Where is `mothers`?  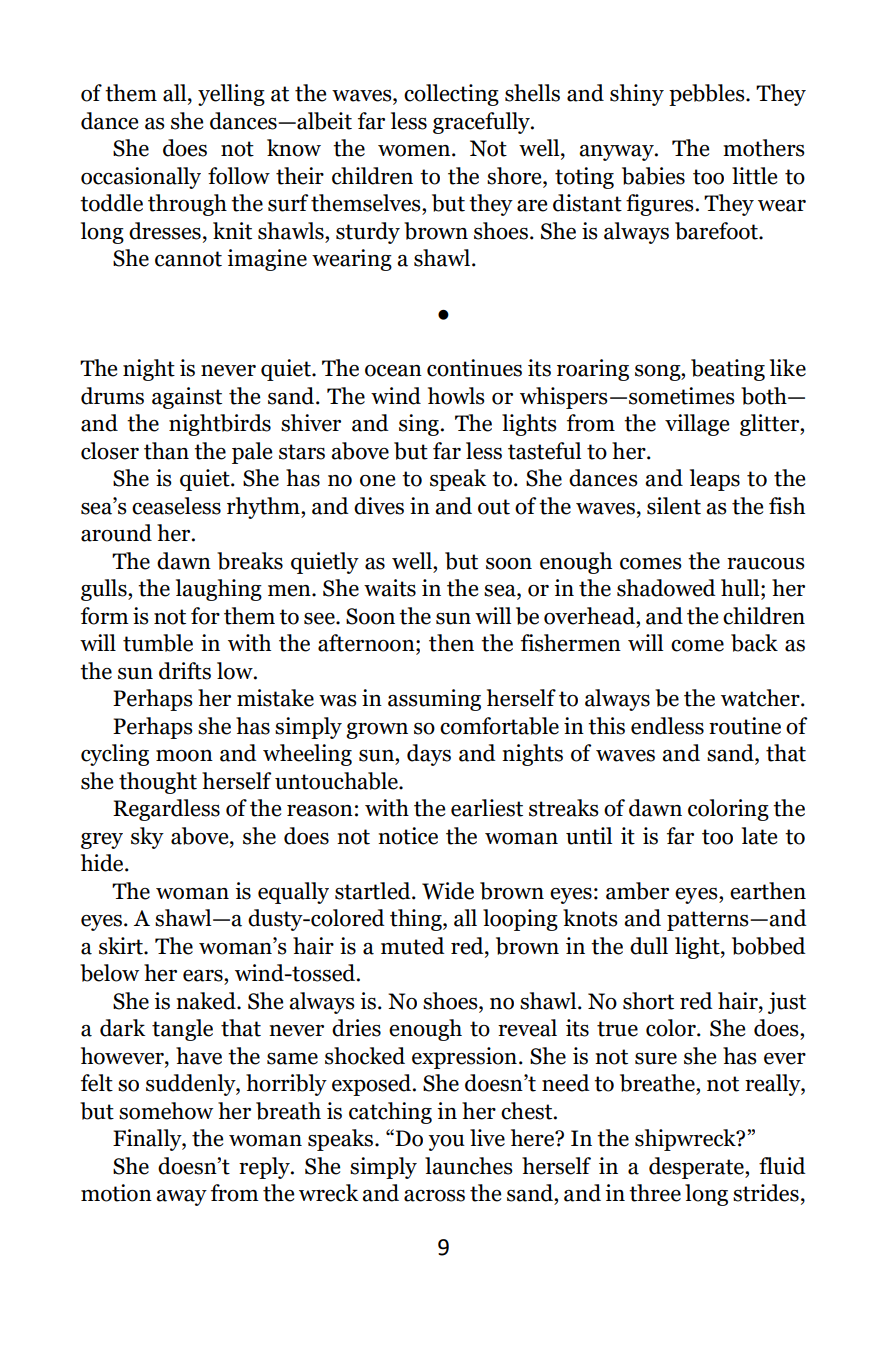
mothers is located at coordinates (764, 148).
